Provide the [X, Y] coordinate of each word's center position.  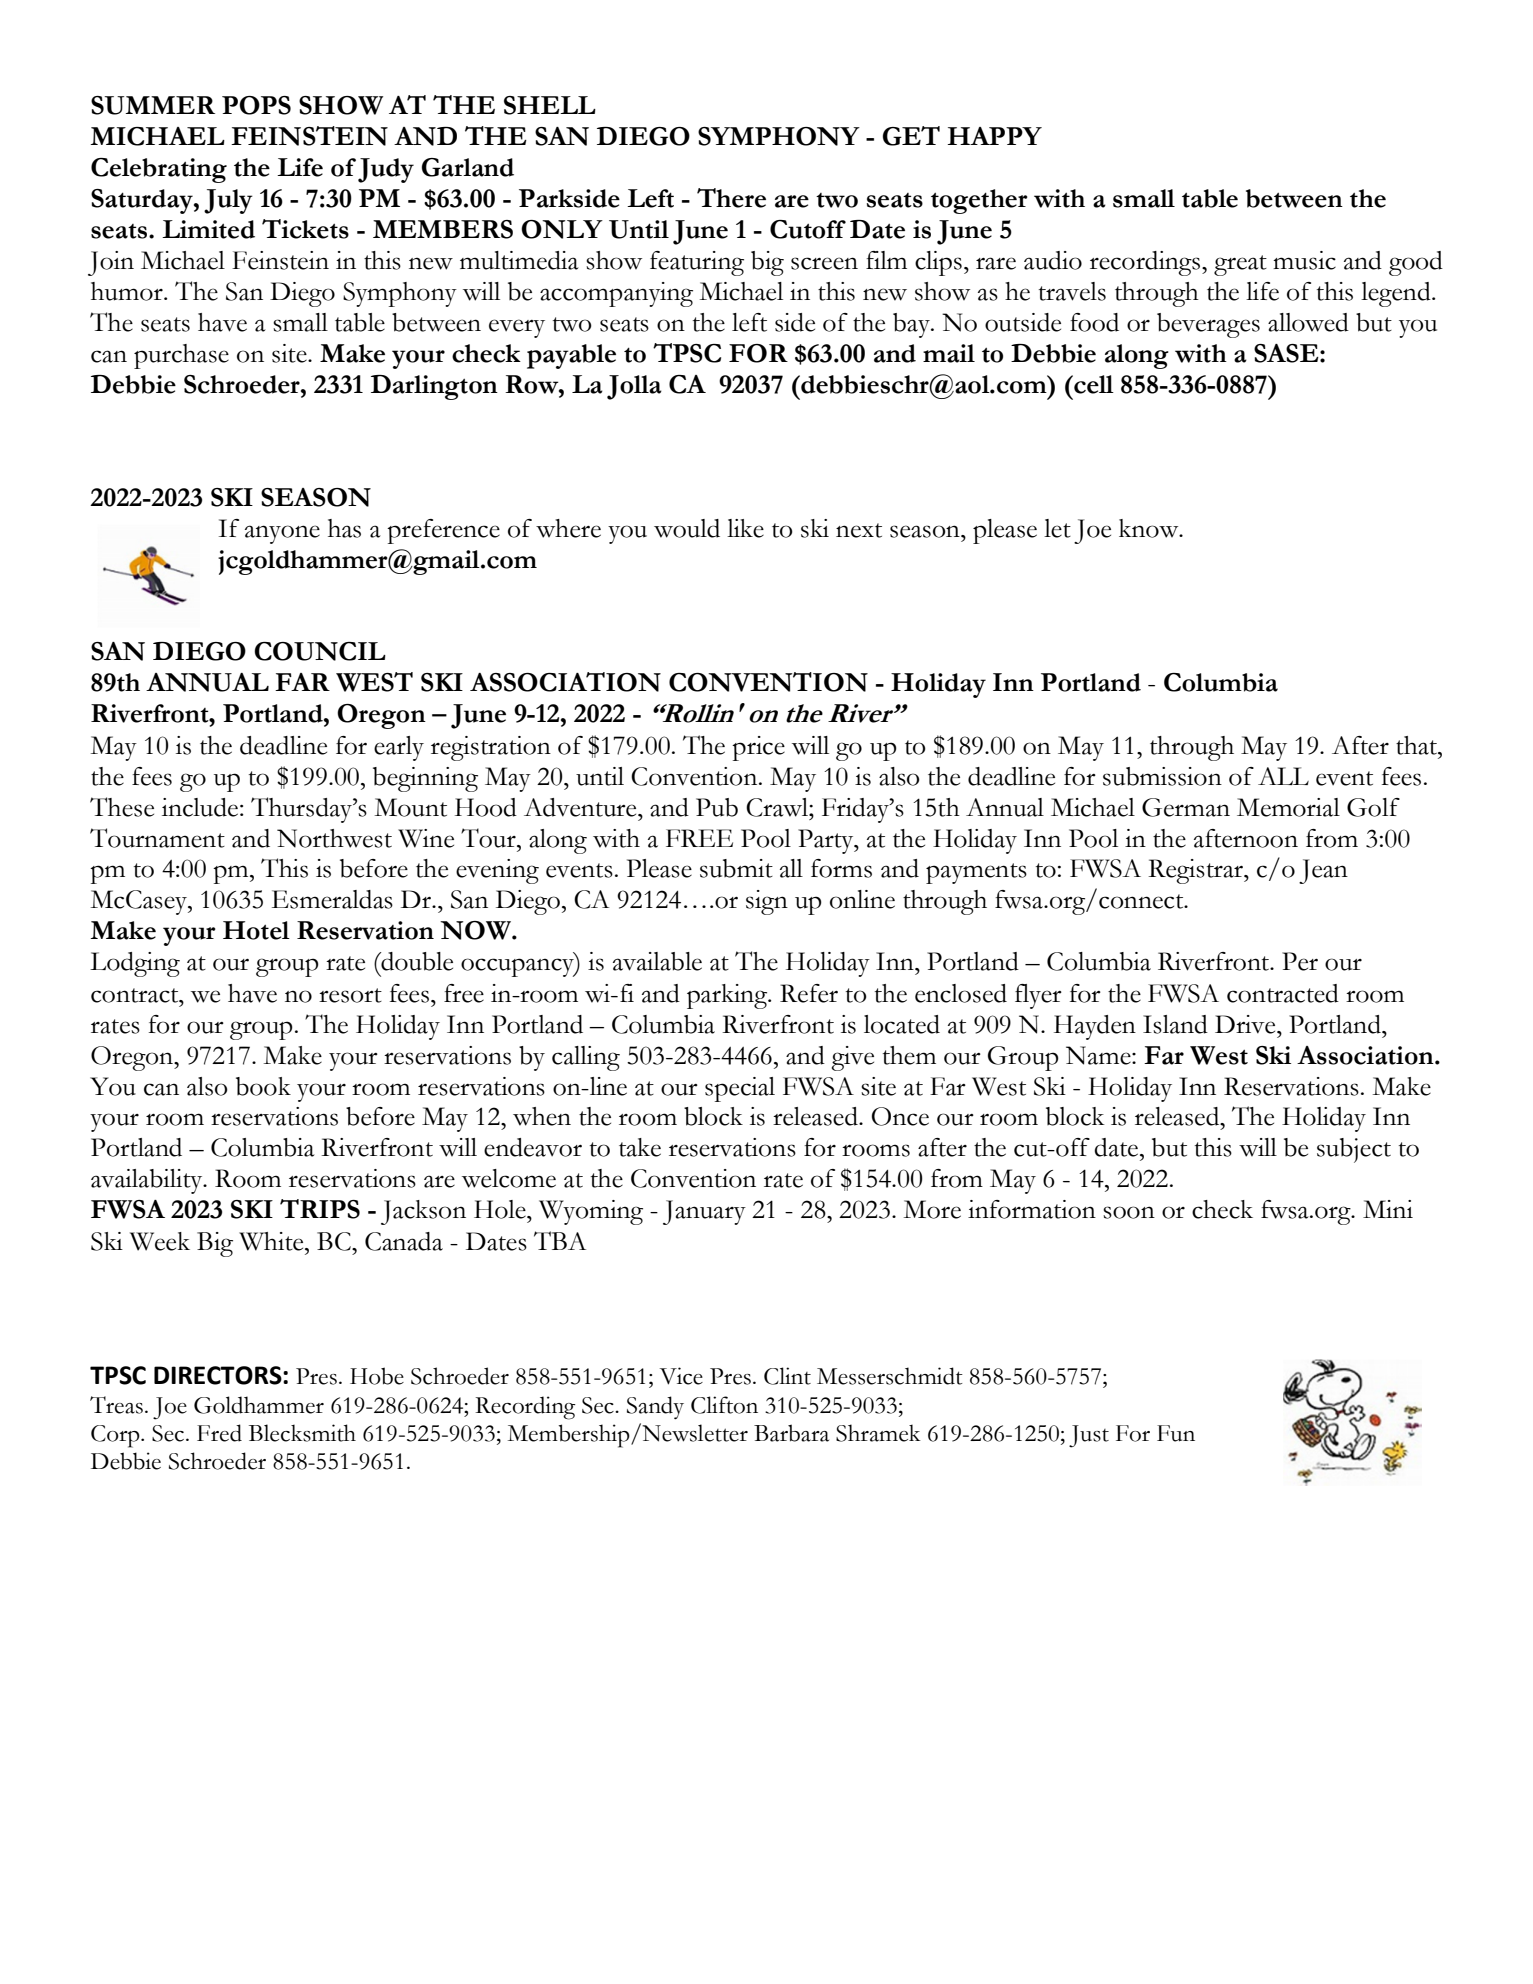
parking [728, 996]
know [1150, 528]
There [731, 198]
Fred [219, 1433]
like [745, 528]
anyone [282, 534]
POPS [256, 105]
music [1304, 260]
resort [350, 995]
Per [1300, 961]
